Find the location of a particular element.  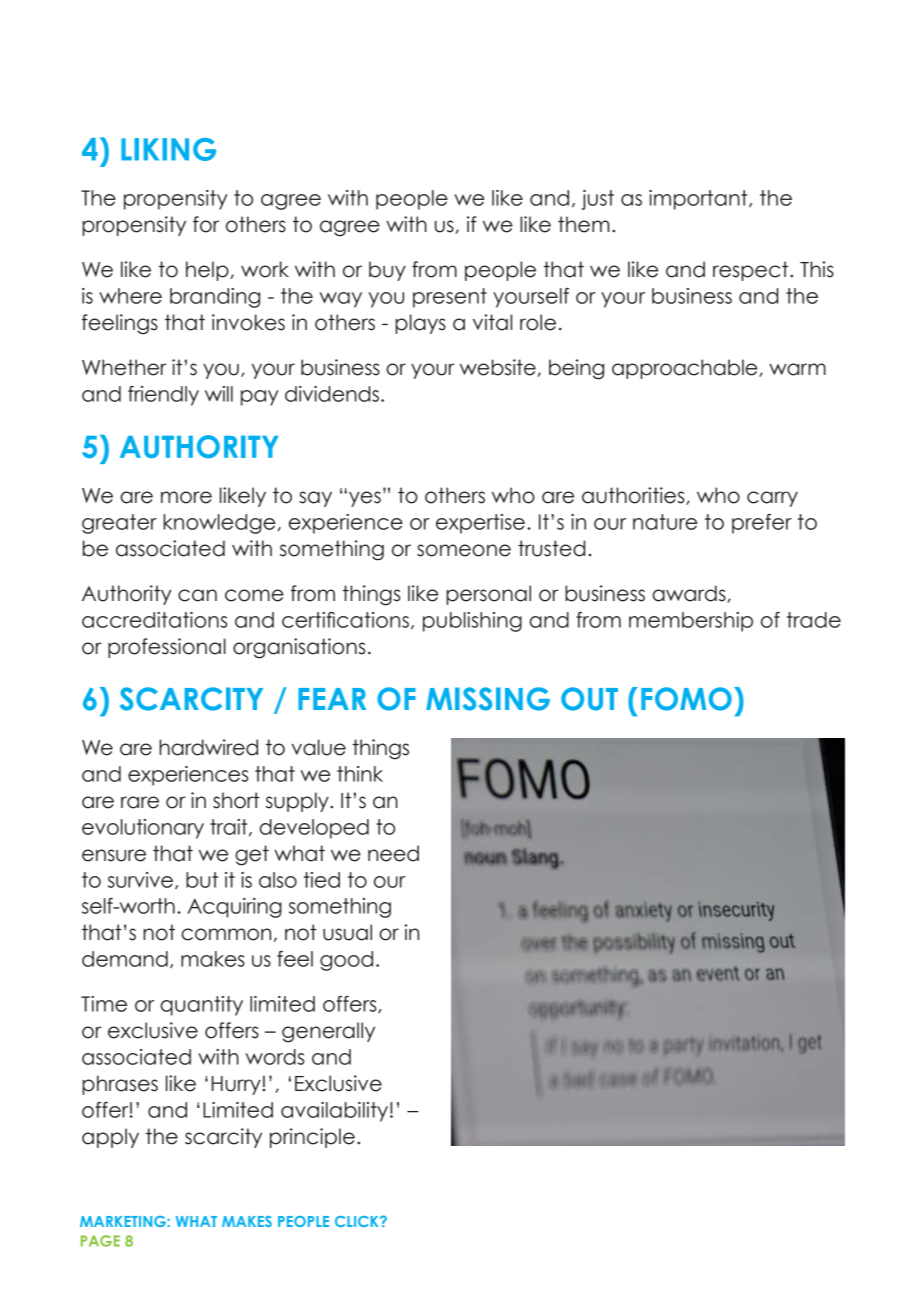

CLICK is located at coordinates (358, 1221).
